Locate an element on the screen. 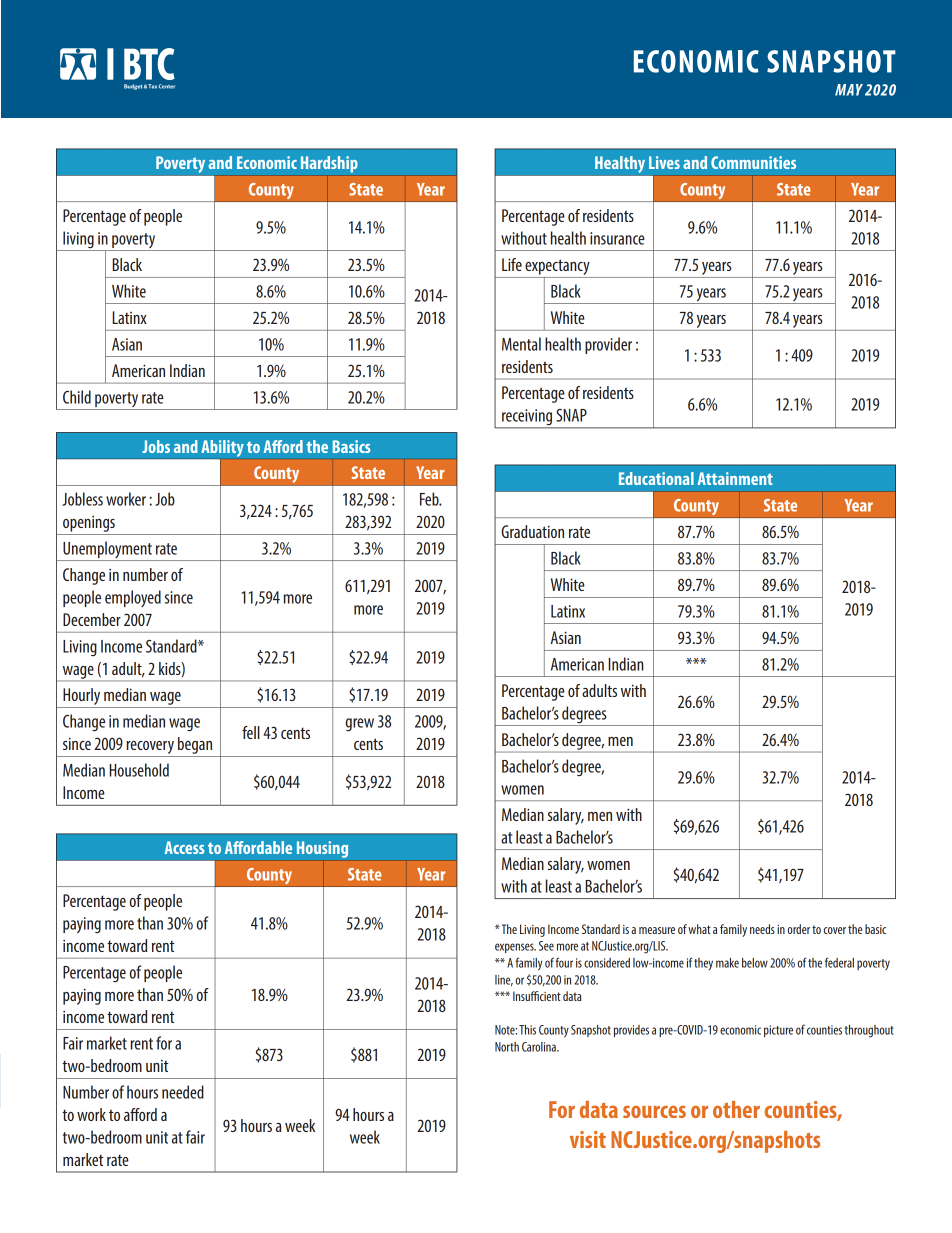  other is located at coordinates (736, 1109).
